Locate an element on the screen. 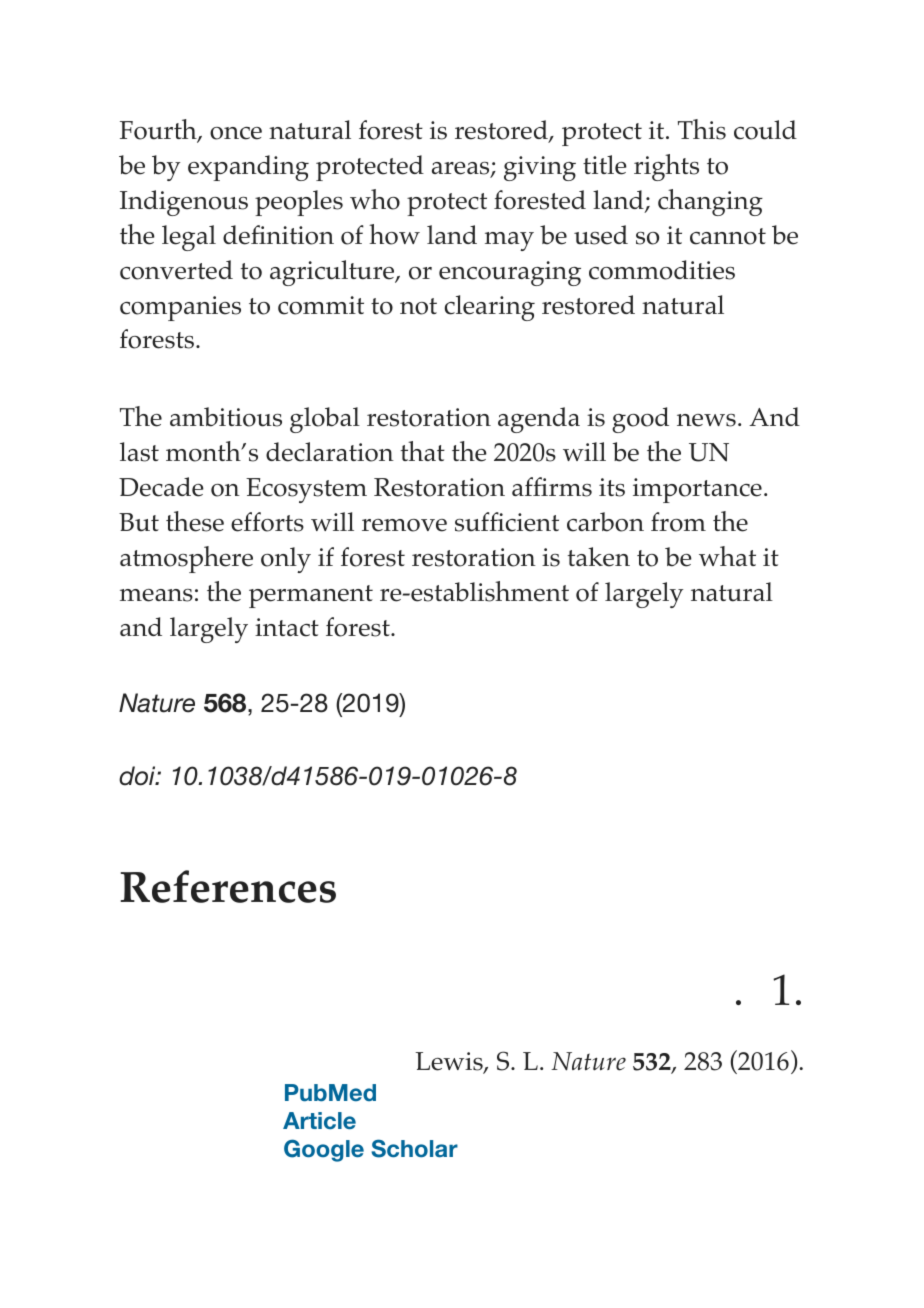 Image resolution: width=924 pixels, height=1308 pixels. areas is located at coordinates (462, 169).
